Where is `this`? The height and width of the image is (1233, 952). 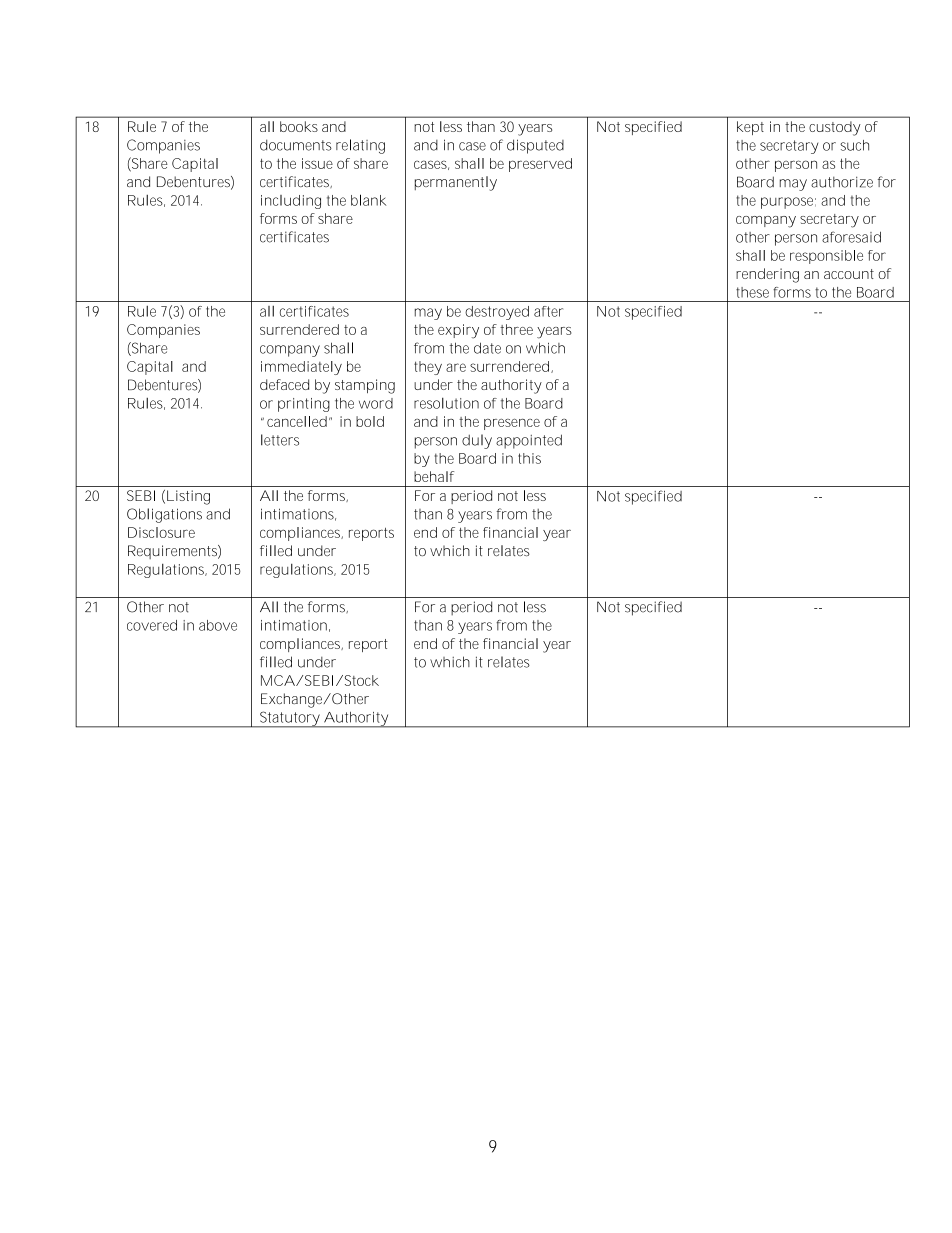
this is located at coordinates (529, 458).
